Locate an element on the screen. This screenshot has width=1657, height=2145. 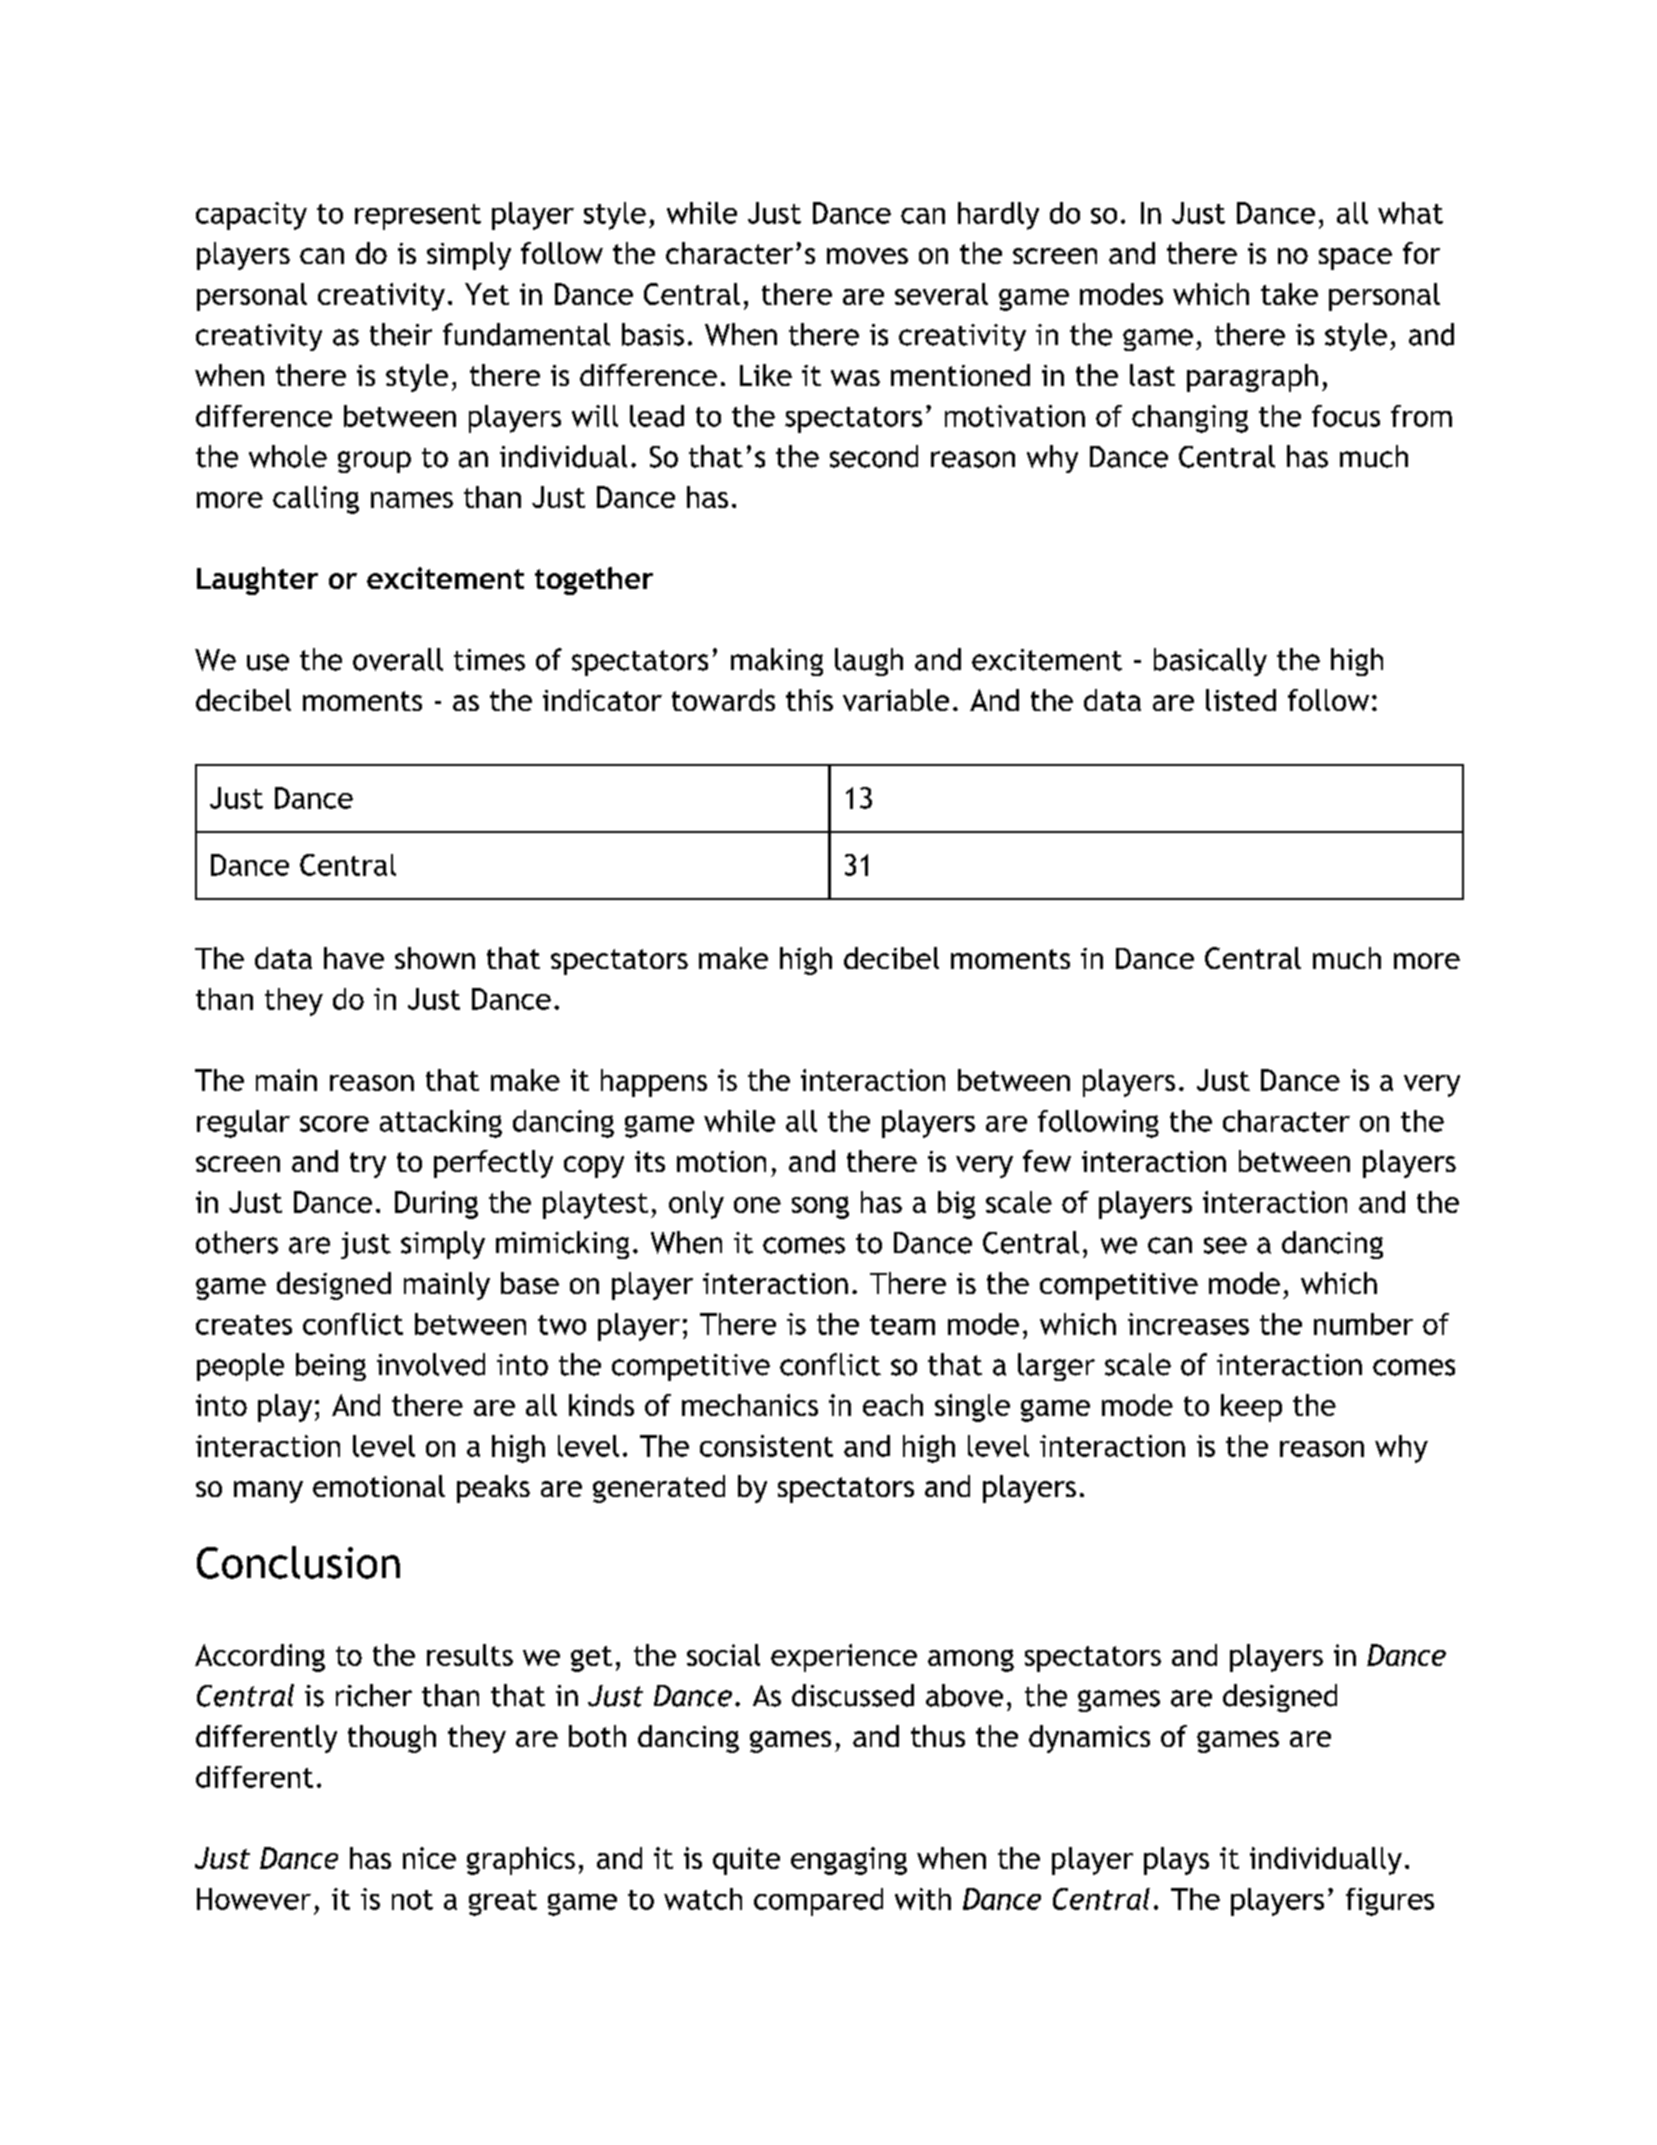
see is located at coordinates (1225, 1245).
